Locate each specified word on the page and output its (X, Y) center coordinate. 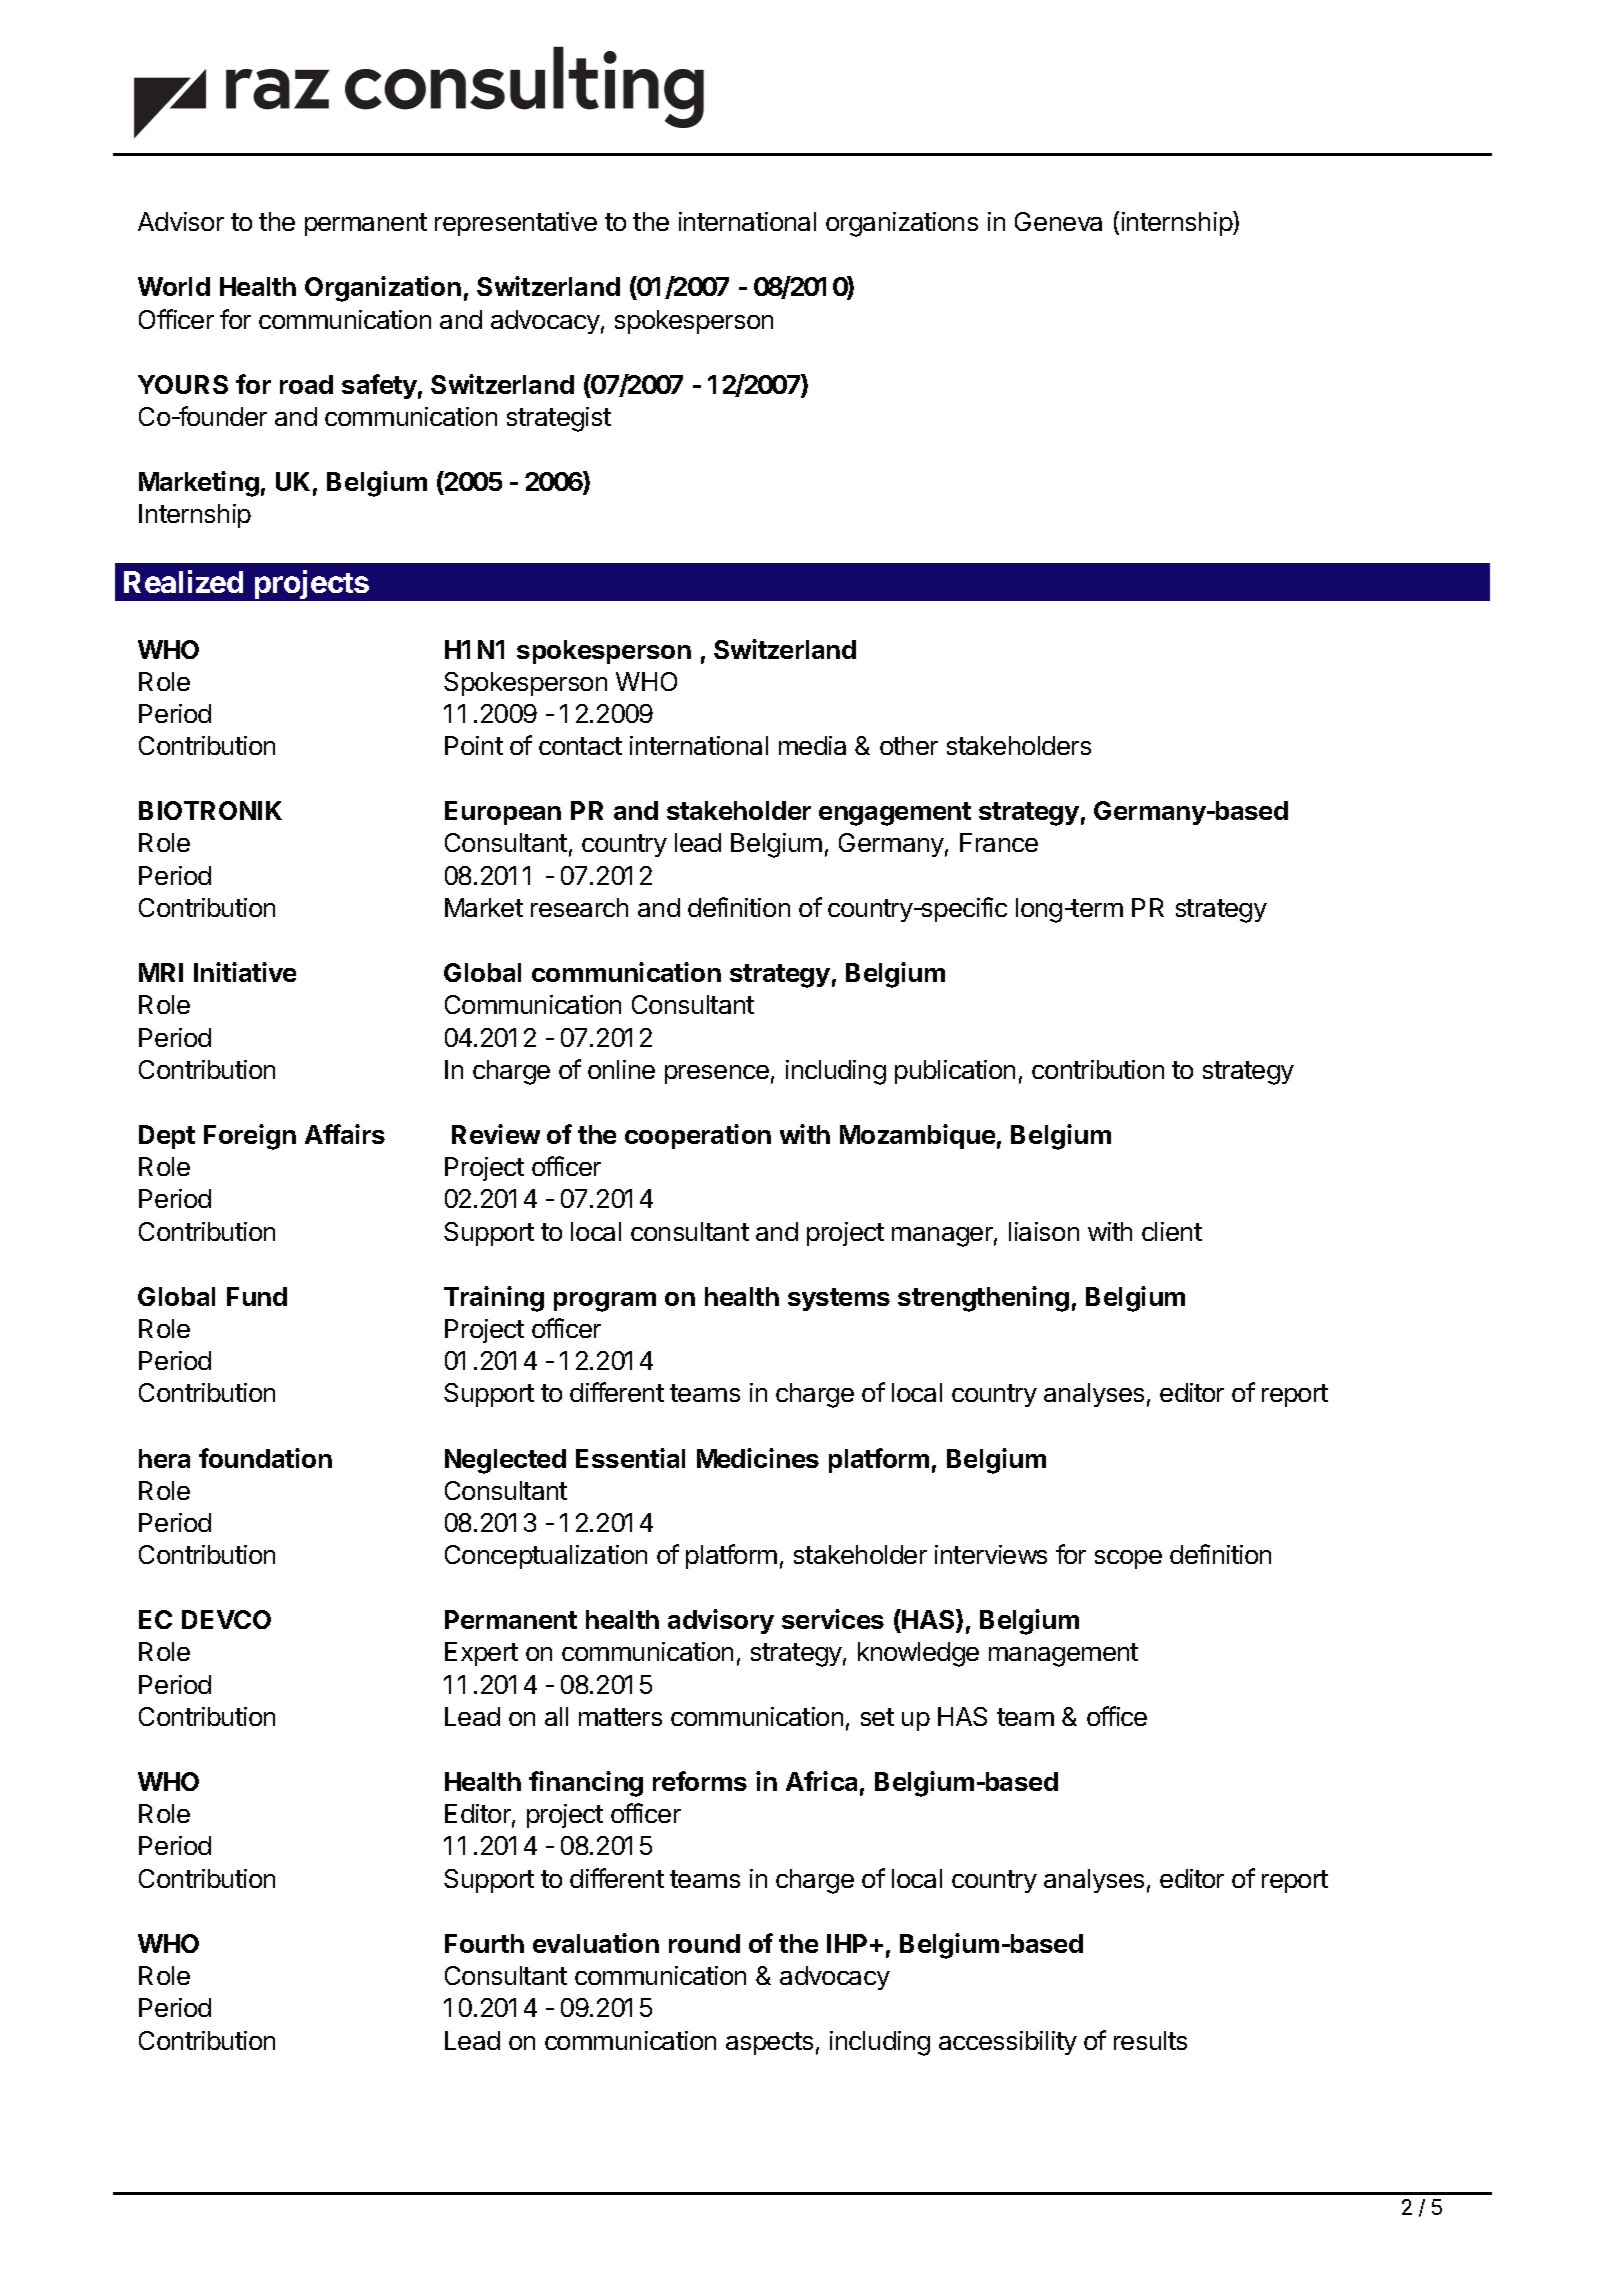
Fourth (484, 1943)
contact (580, 746)
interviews (991, 1554)
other (909, 745)
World (174, 286)
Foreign (250, 1137)
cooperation (698, 1136)
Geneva (1058, 221)
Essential (630, 1458)
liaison (1044, 1231)
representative (516, 224)
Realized (183, 581)
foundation (265, 1458)
